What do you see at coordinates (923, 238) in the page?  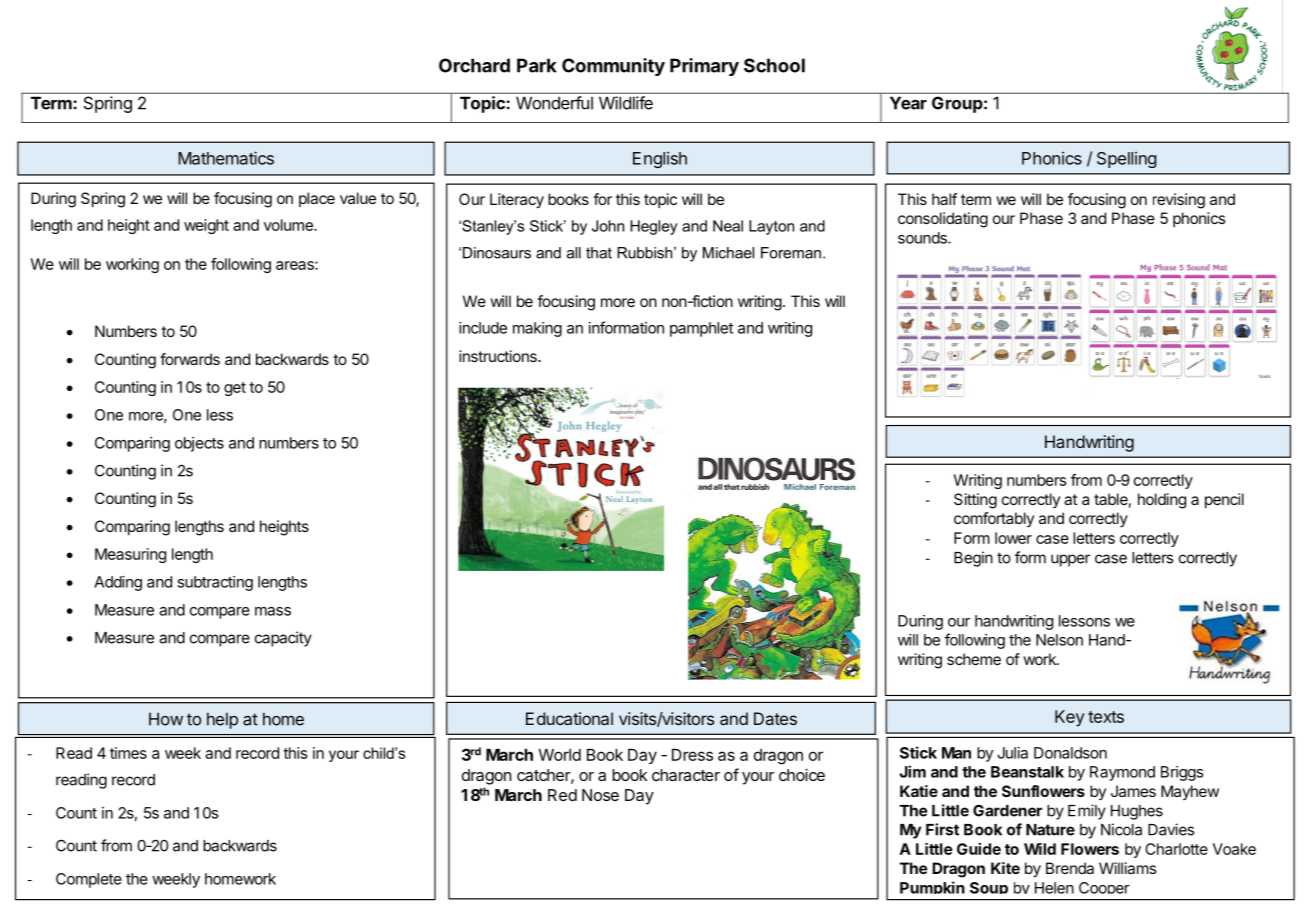 I see `sounds` at bounding box center [923, 238].
